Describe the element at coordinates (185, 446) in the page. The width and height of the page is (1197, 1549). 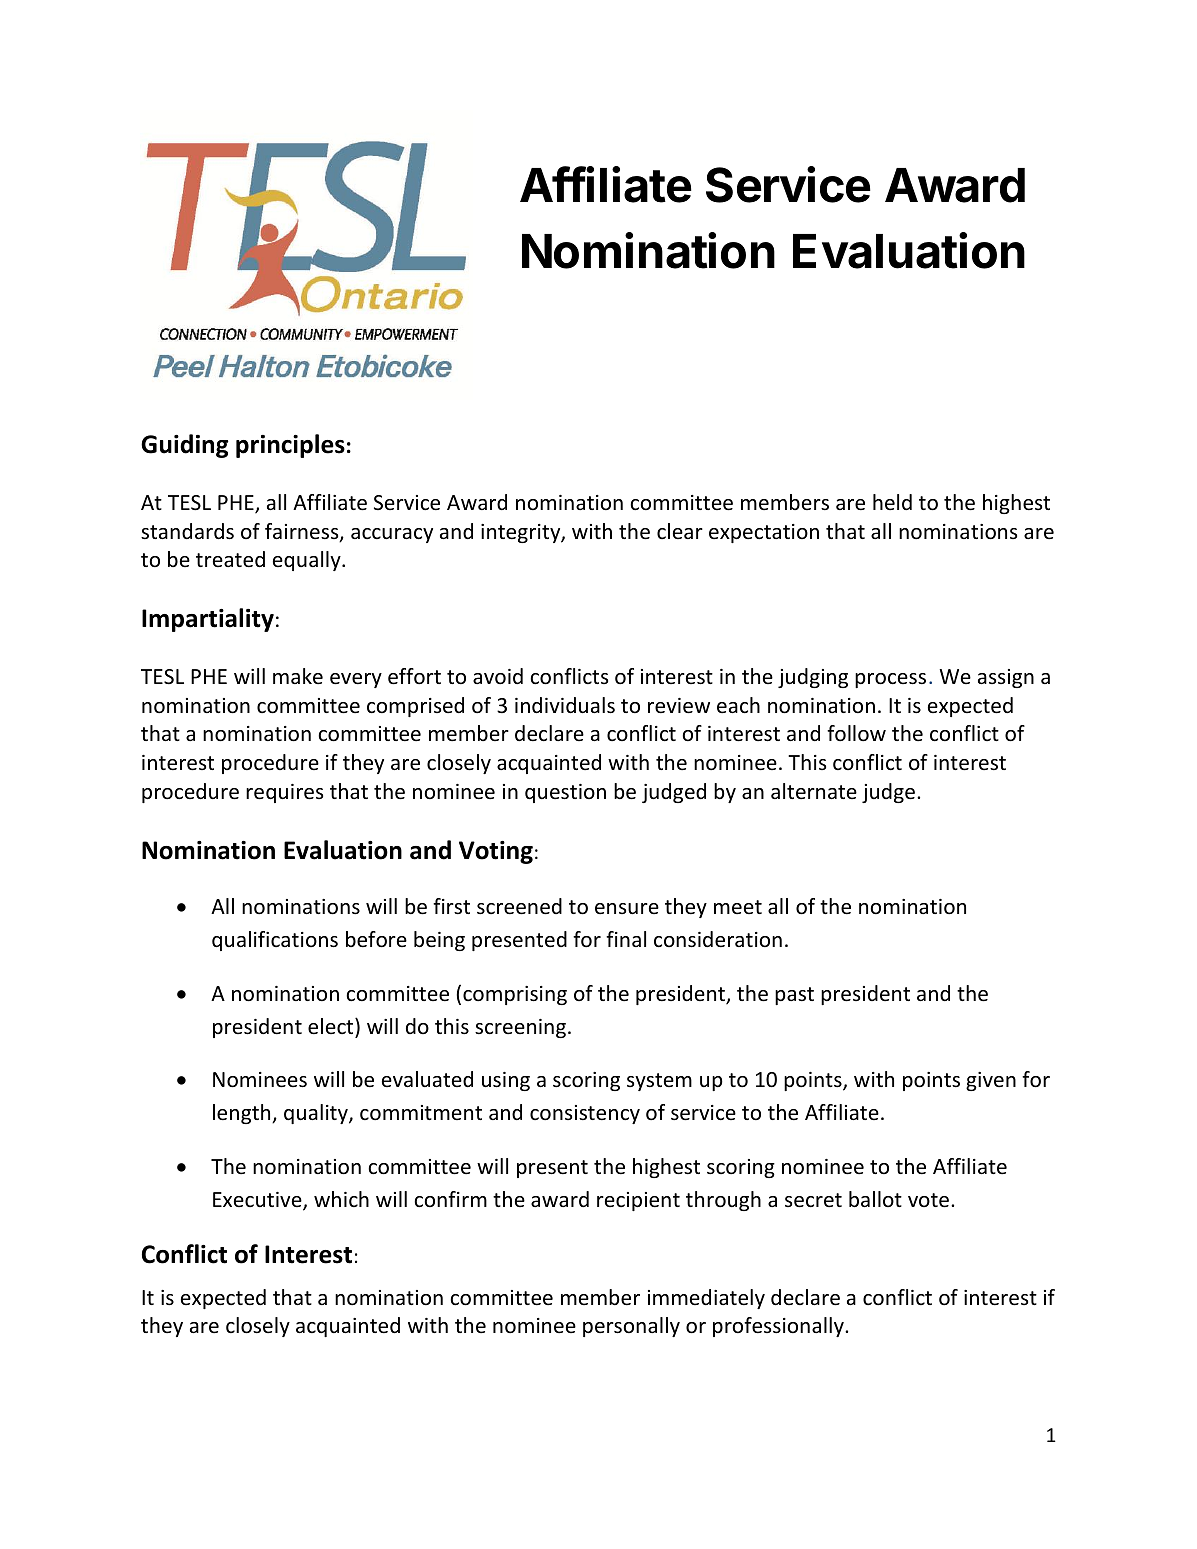
I see `Guiding` at that location.
